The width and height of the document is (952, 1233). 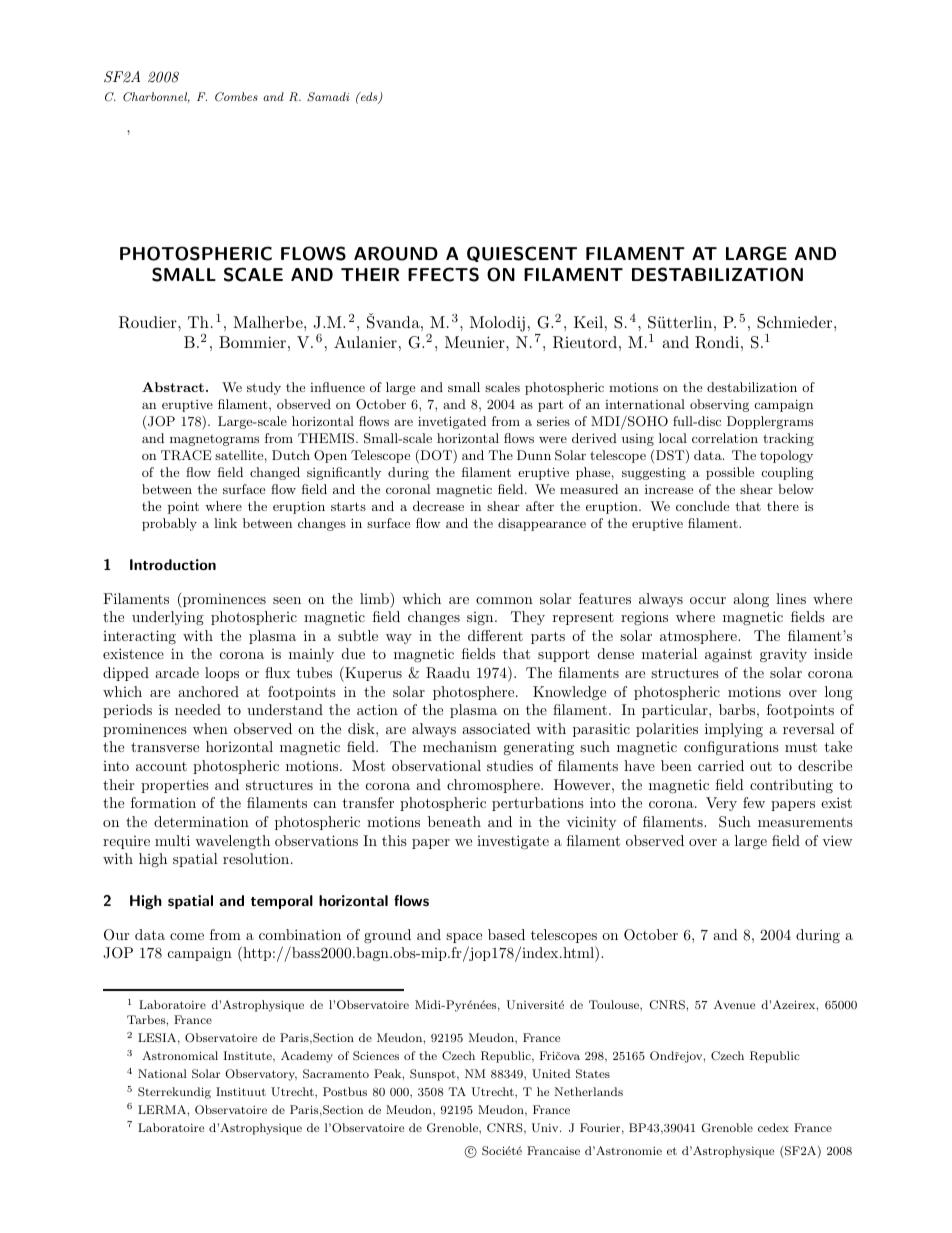 I want to click on different, so click(x=495, y=635).
